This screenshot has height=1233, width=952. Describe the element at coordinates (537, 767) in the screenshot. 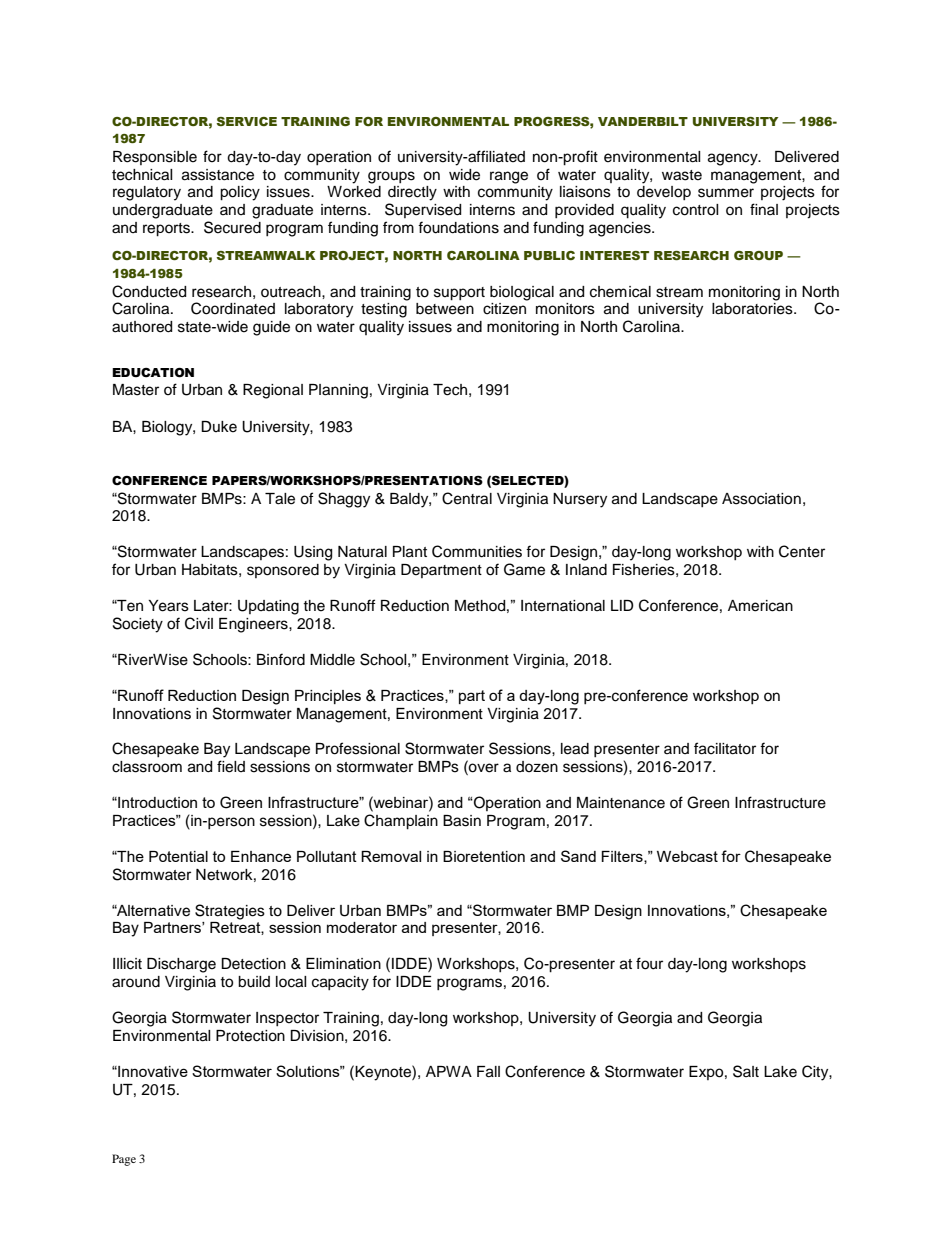

I see `dozen` at that location.
